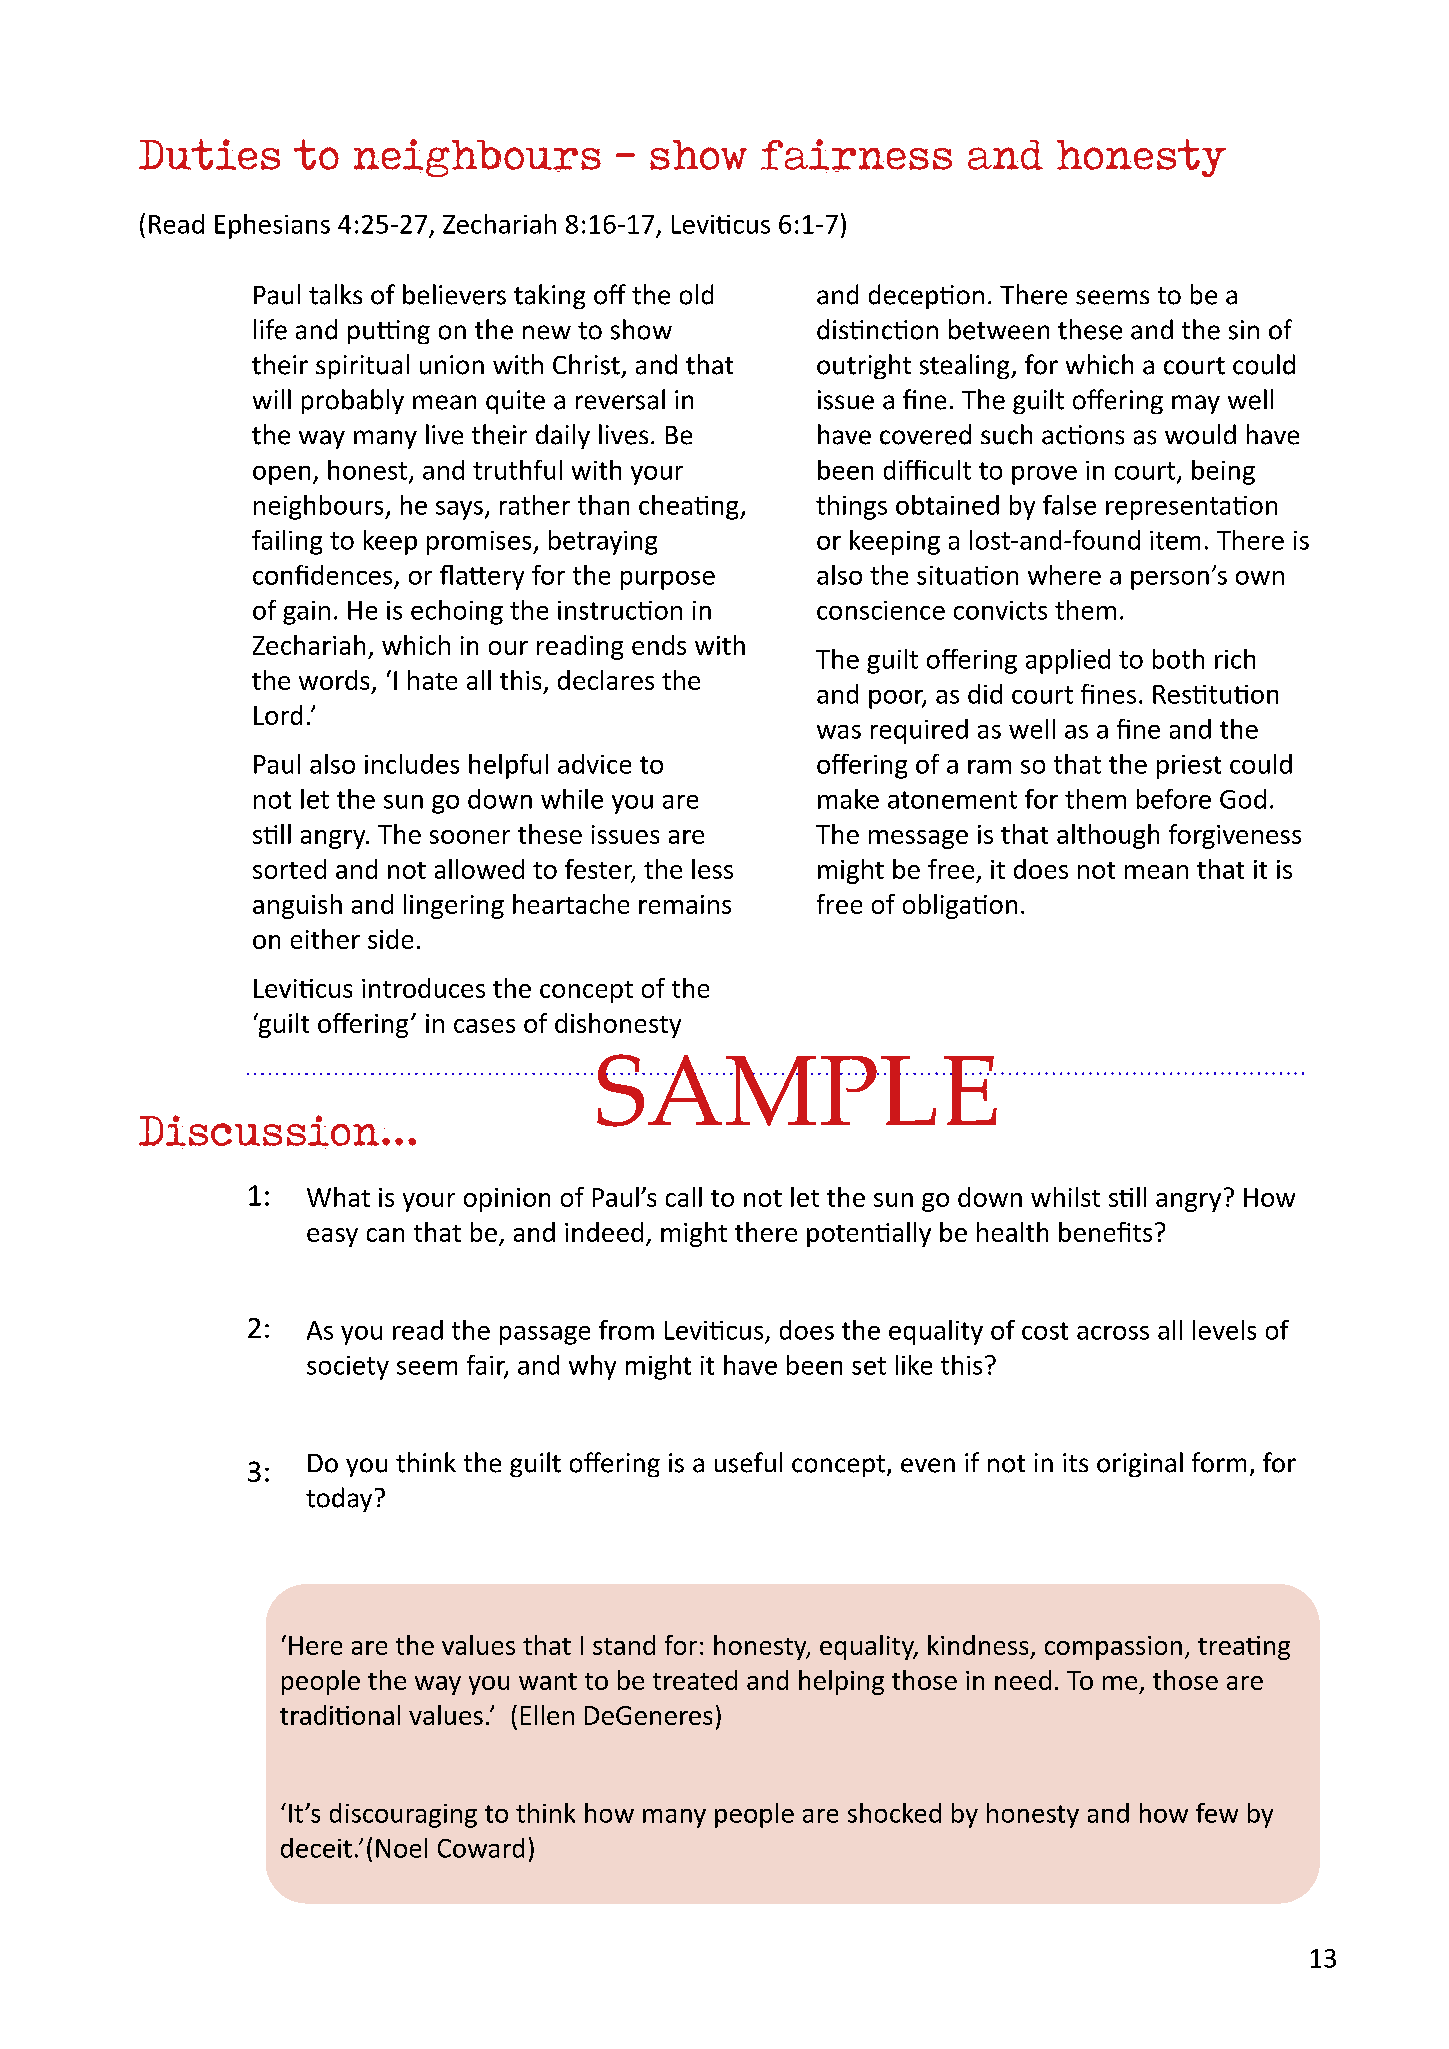 This screenshot has width=1449, height=2049. I want to click on remains, so click(685, 904).
